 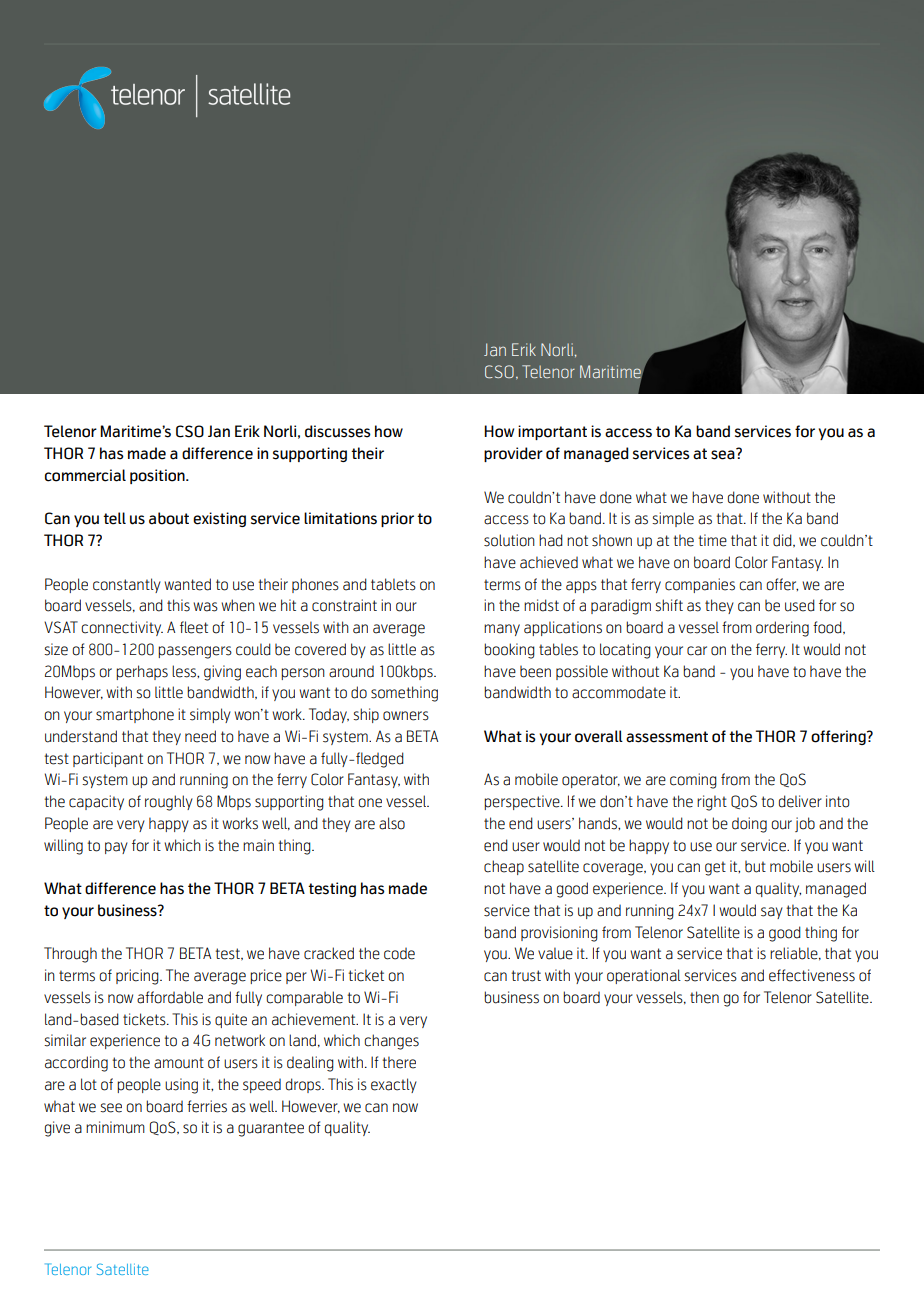 I want to click on see, so click(x=111, y=1108).
